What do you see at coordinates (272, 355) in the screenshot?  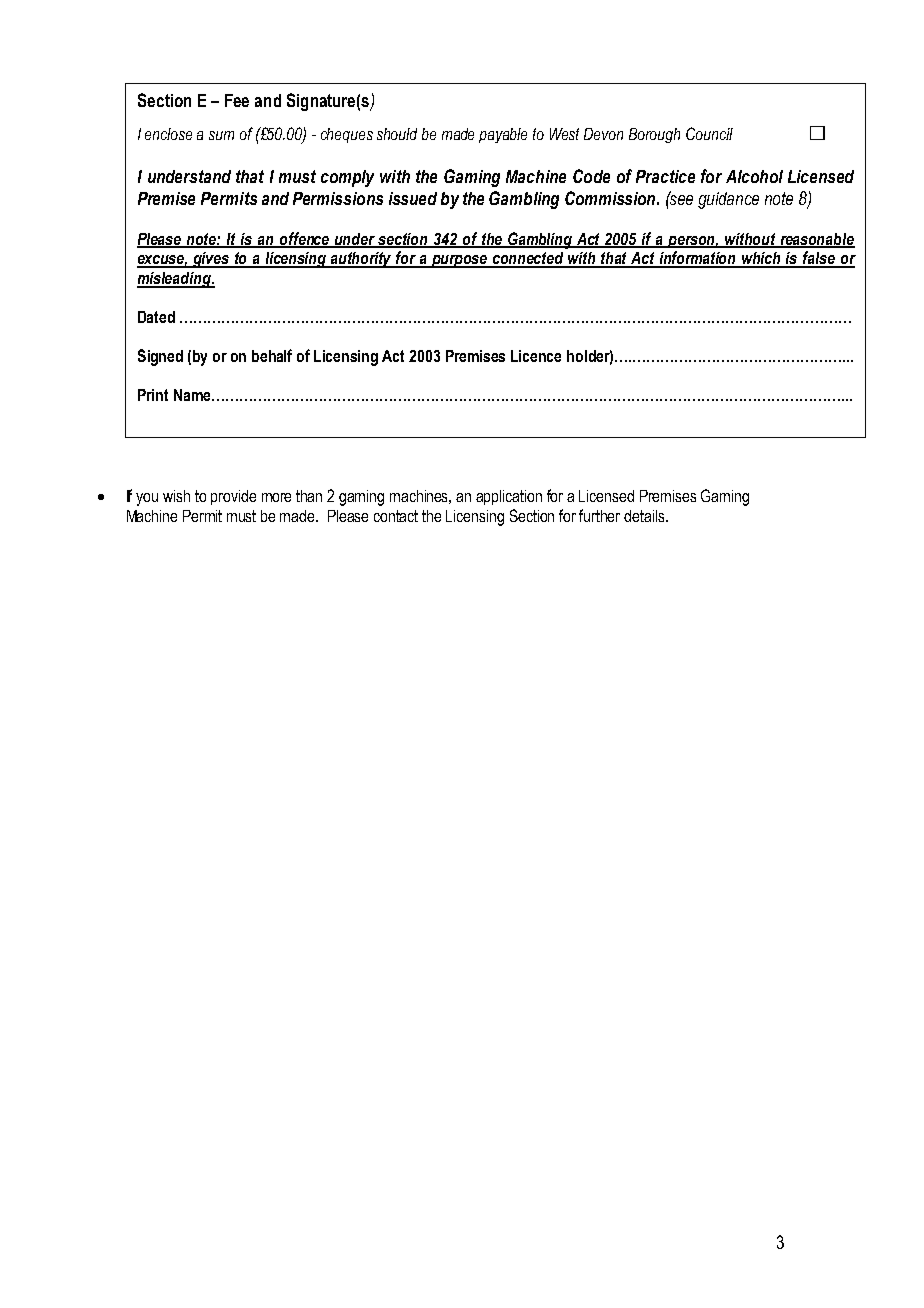 I see `behalf` at bounding box center [272, 355].
